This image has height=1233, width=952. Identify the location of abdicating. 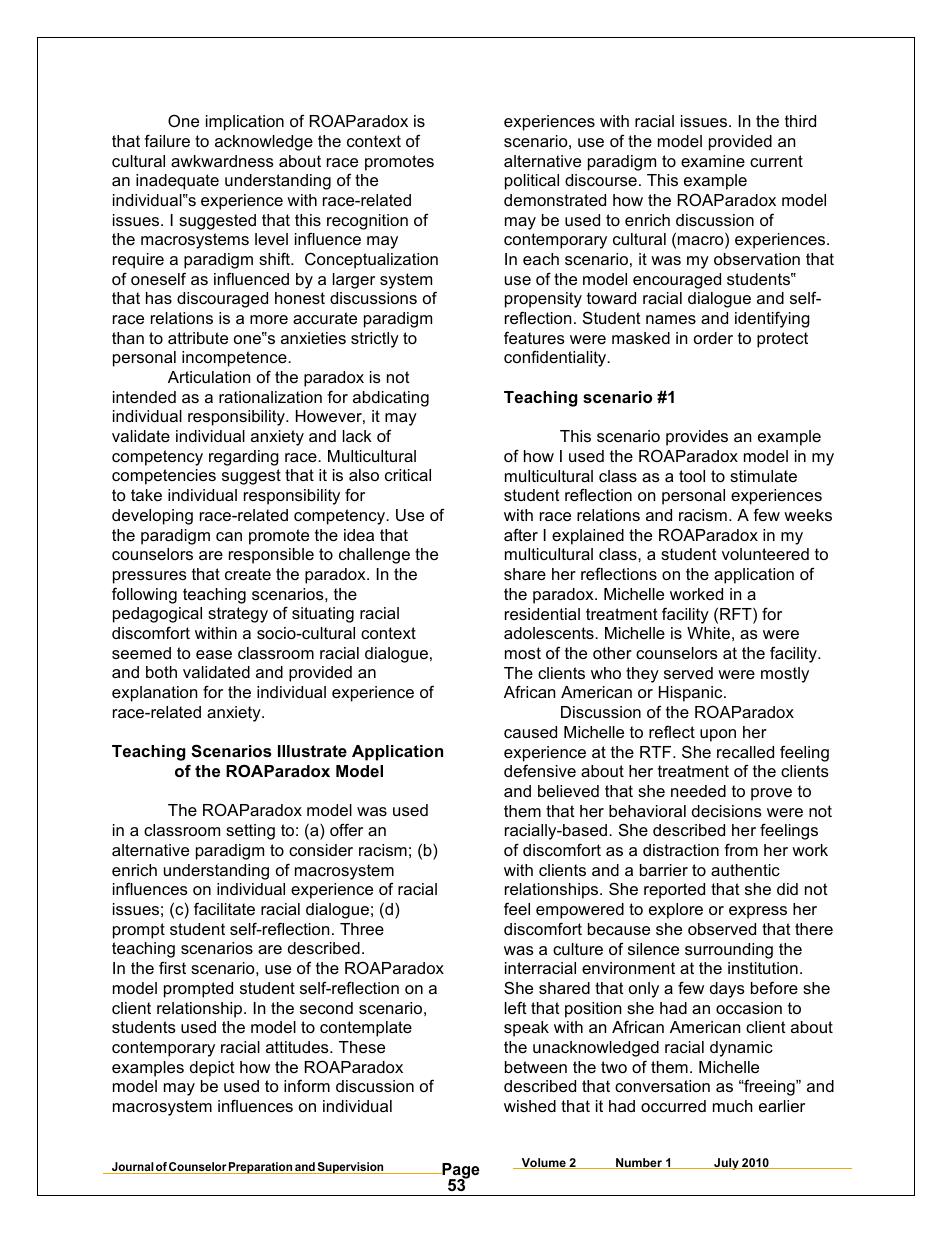
(391, 399).
